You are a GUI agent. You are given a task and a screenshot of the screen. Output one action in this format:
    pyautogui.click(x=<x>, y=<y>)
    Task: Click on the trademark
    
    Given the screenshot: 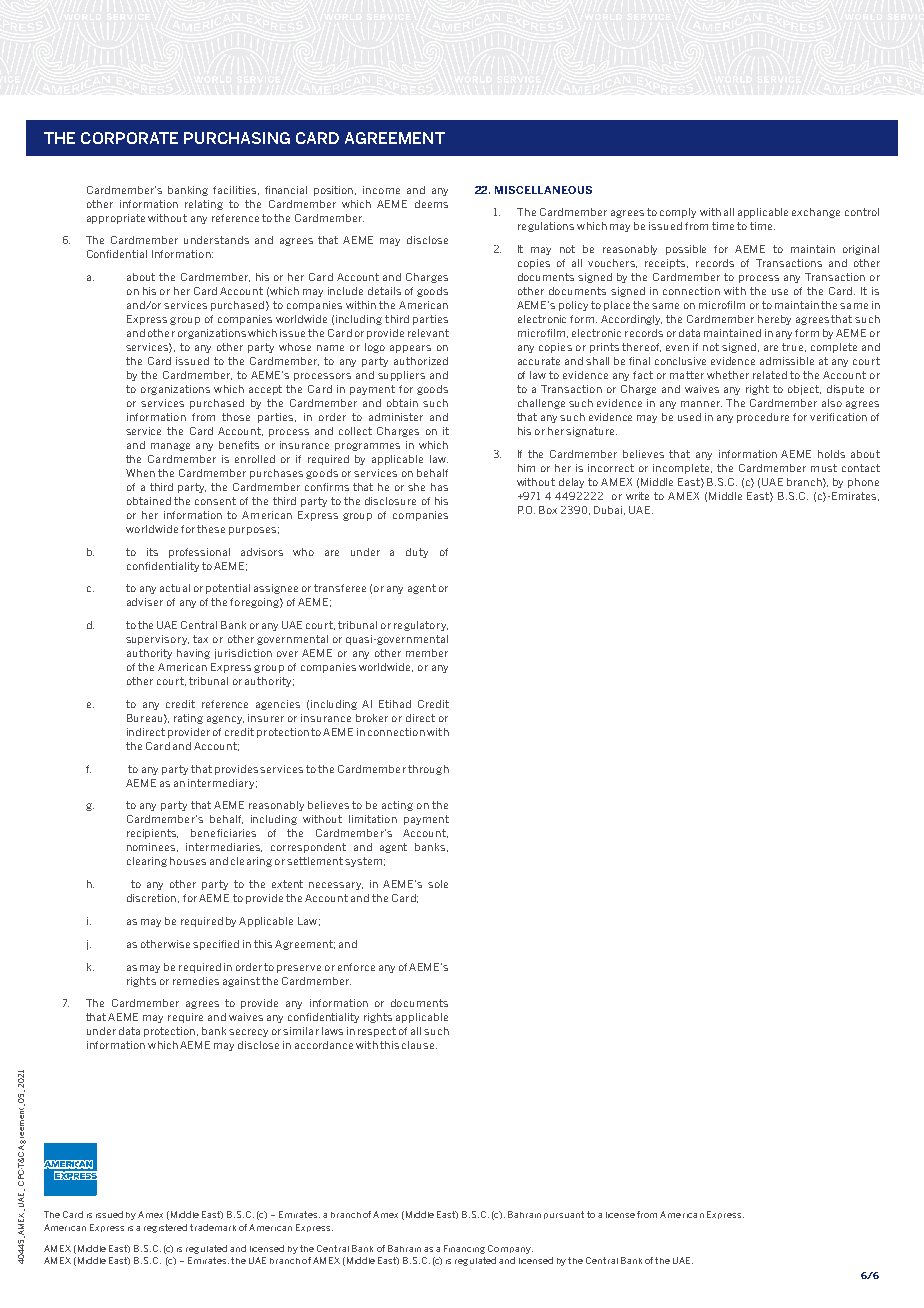 What is the action you would take?
    pyautogui.click(x=213, y=1227)
